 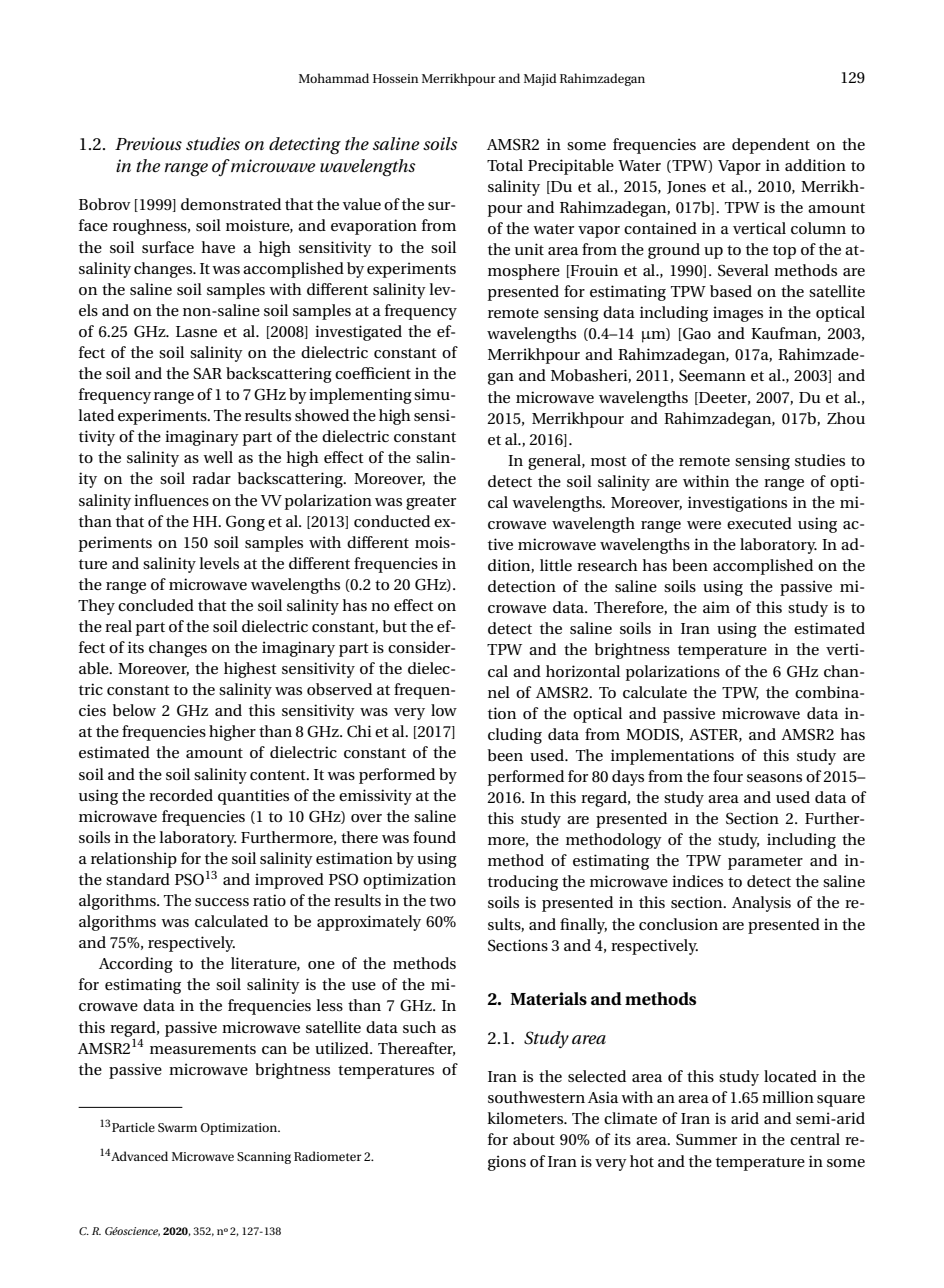 What do you see at coordinates (526, 1118) in the screenshot?
I see `kilometers` at bounding box center [526, 1118].
